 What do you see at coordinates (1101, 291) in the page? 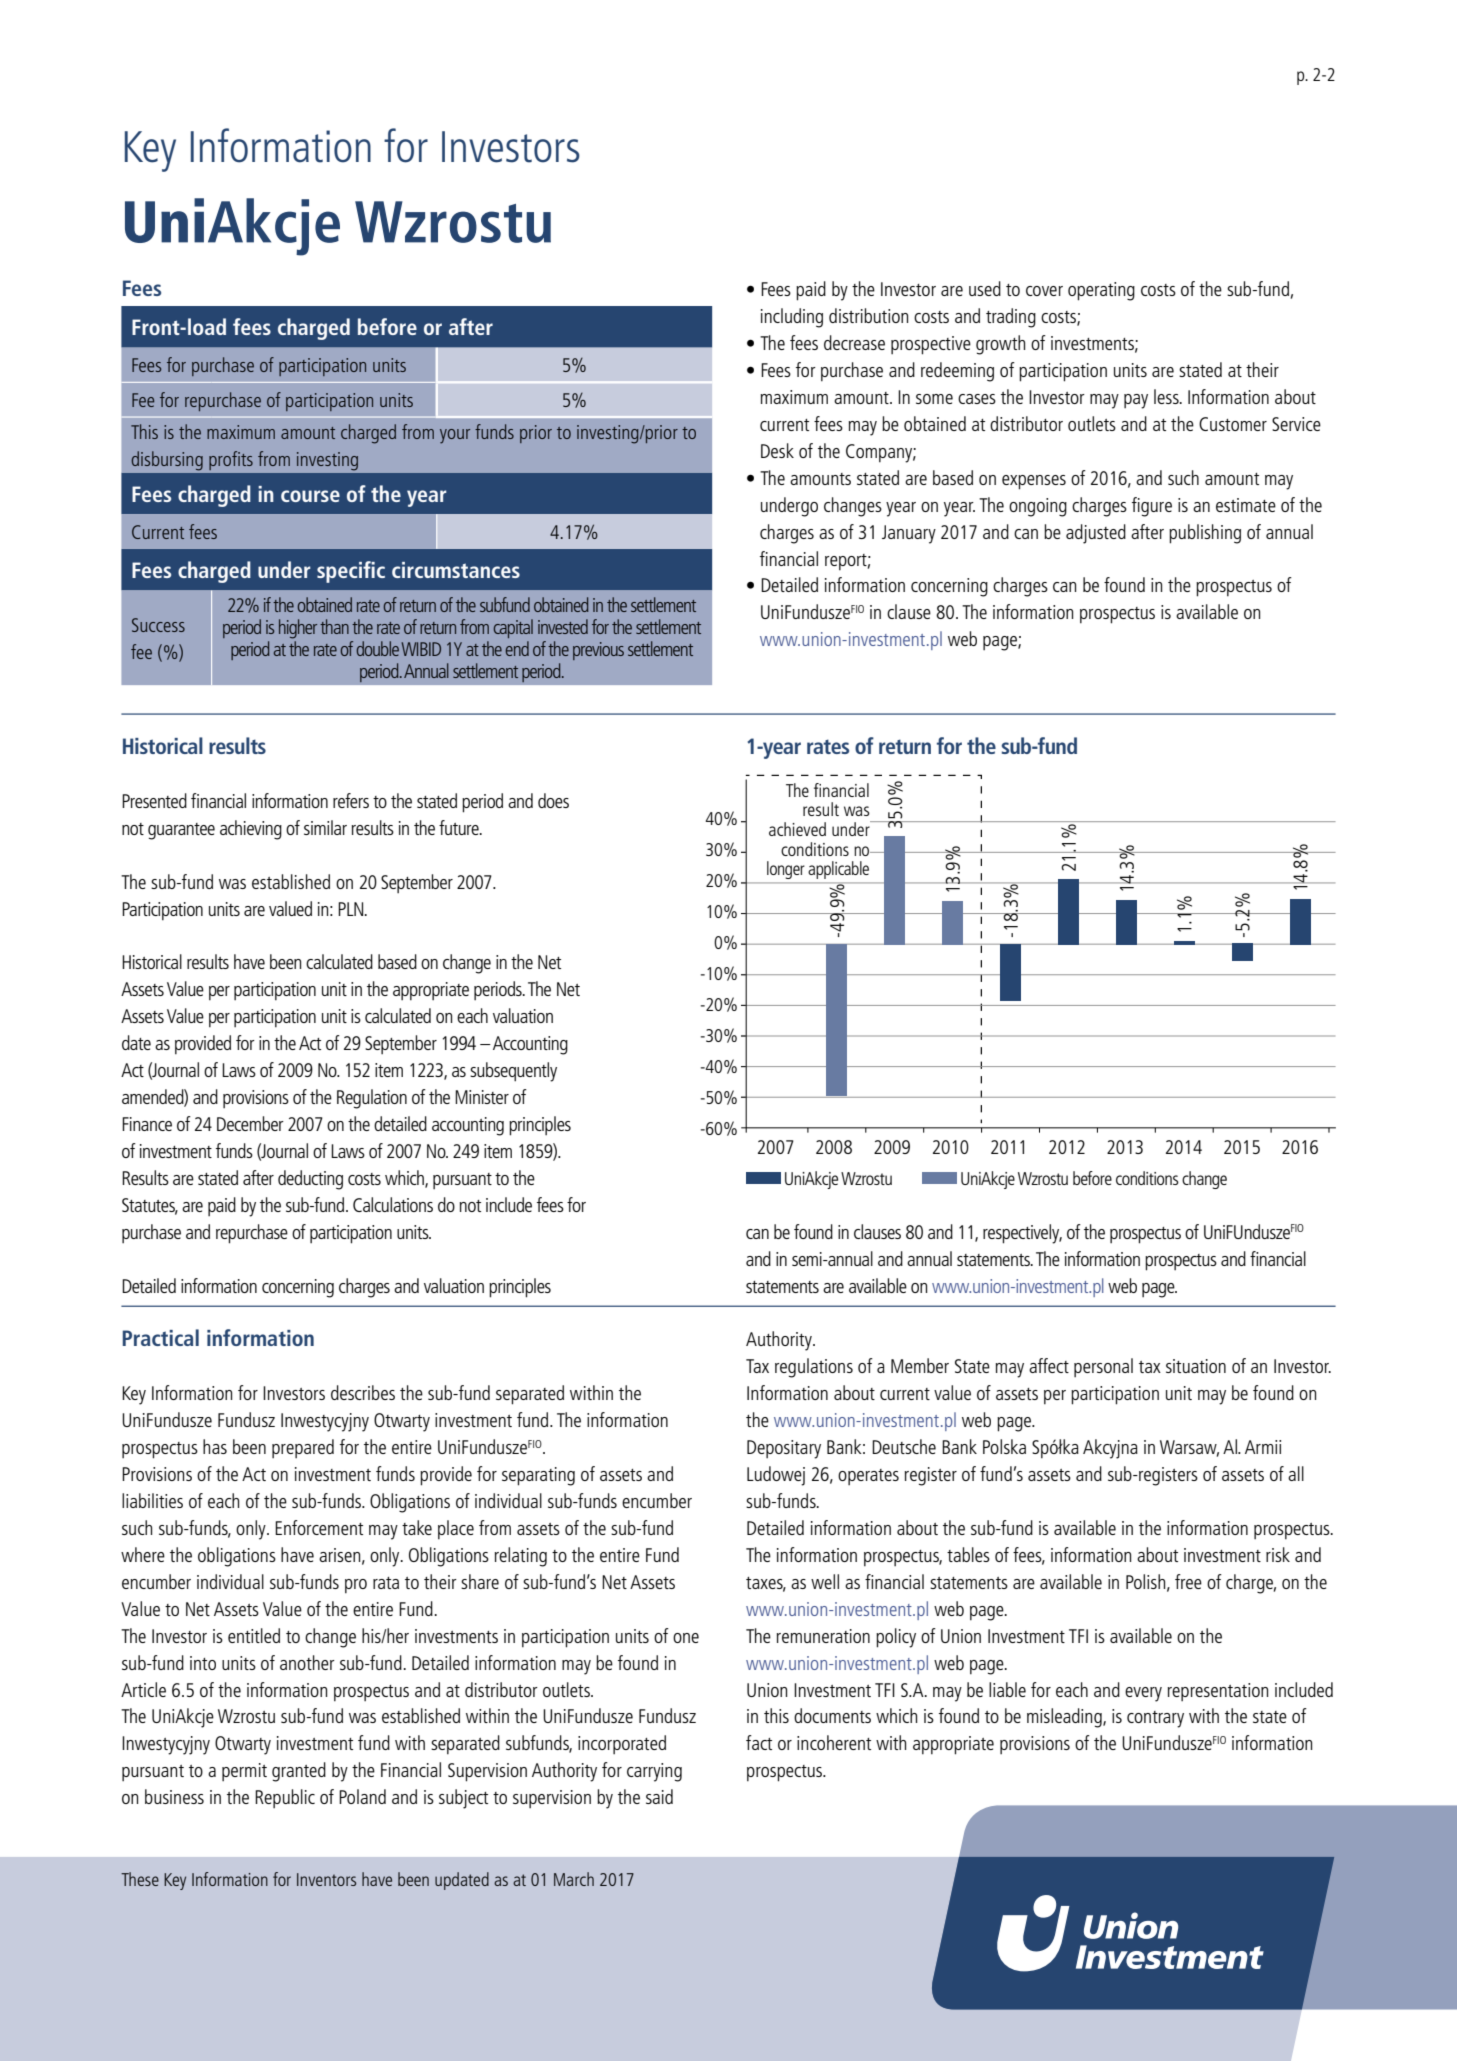
I see `operating` at bounding box center [1101, 291].
